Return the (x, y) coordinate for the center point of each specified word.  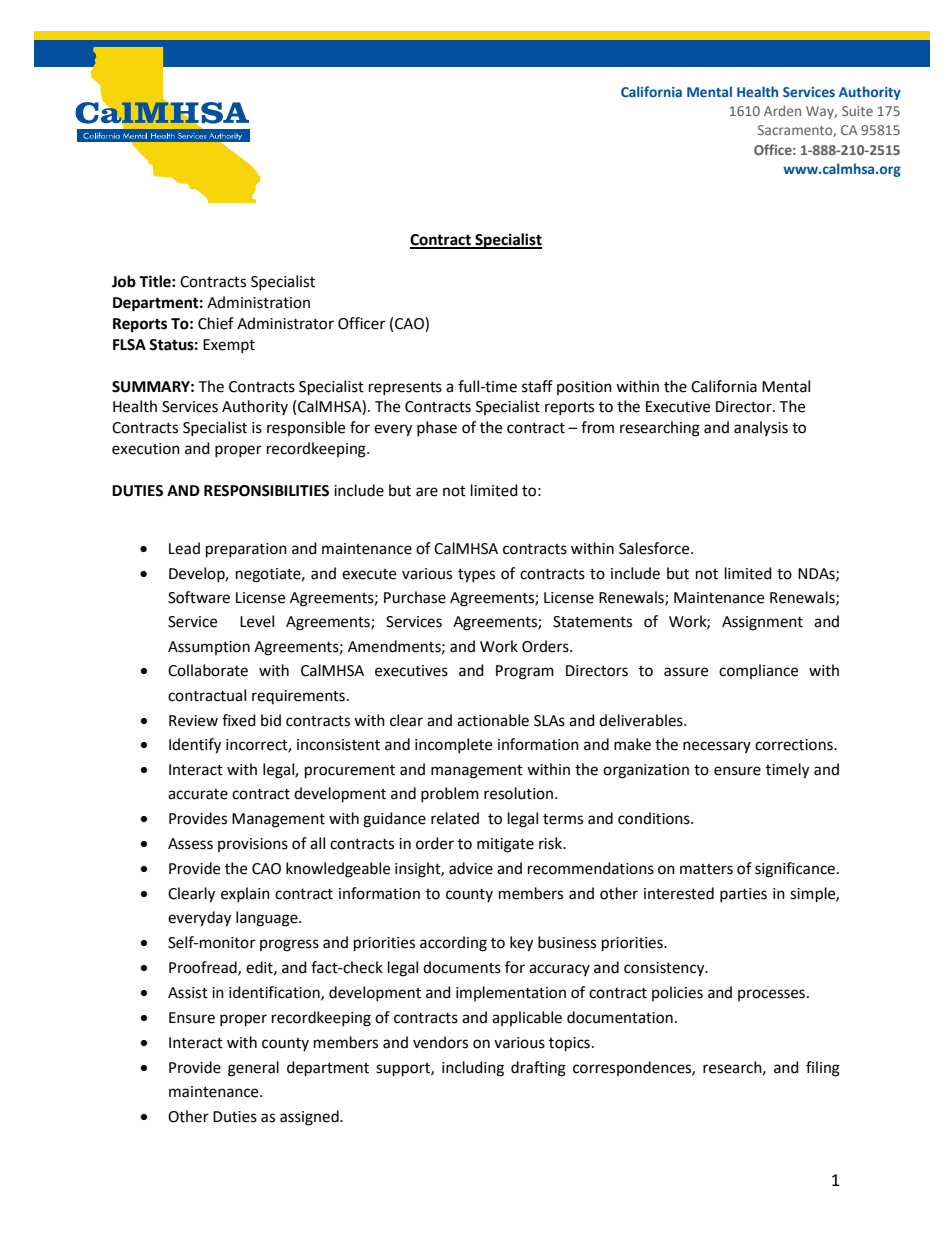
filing (823, 1069)
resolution (518, 793)
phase (437, 428)
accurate (198, 794)
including (473, 1069)
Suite (857, 111)
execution (146, 449)
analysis (761, 428)
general (253, 1069)
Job (124, 281)
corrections (795, 745)
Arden (782, 110)
